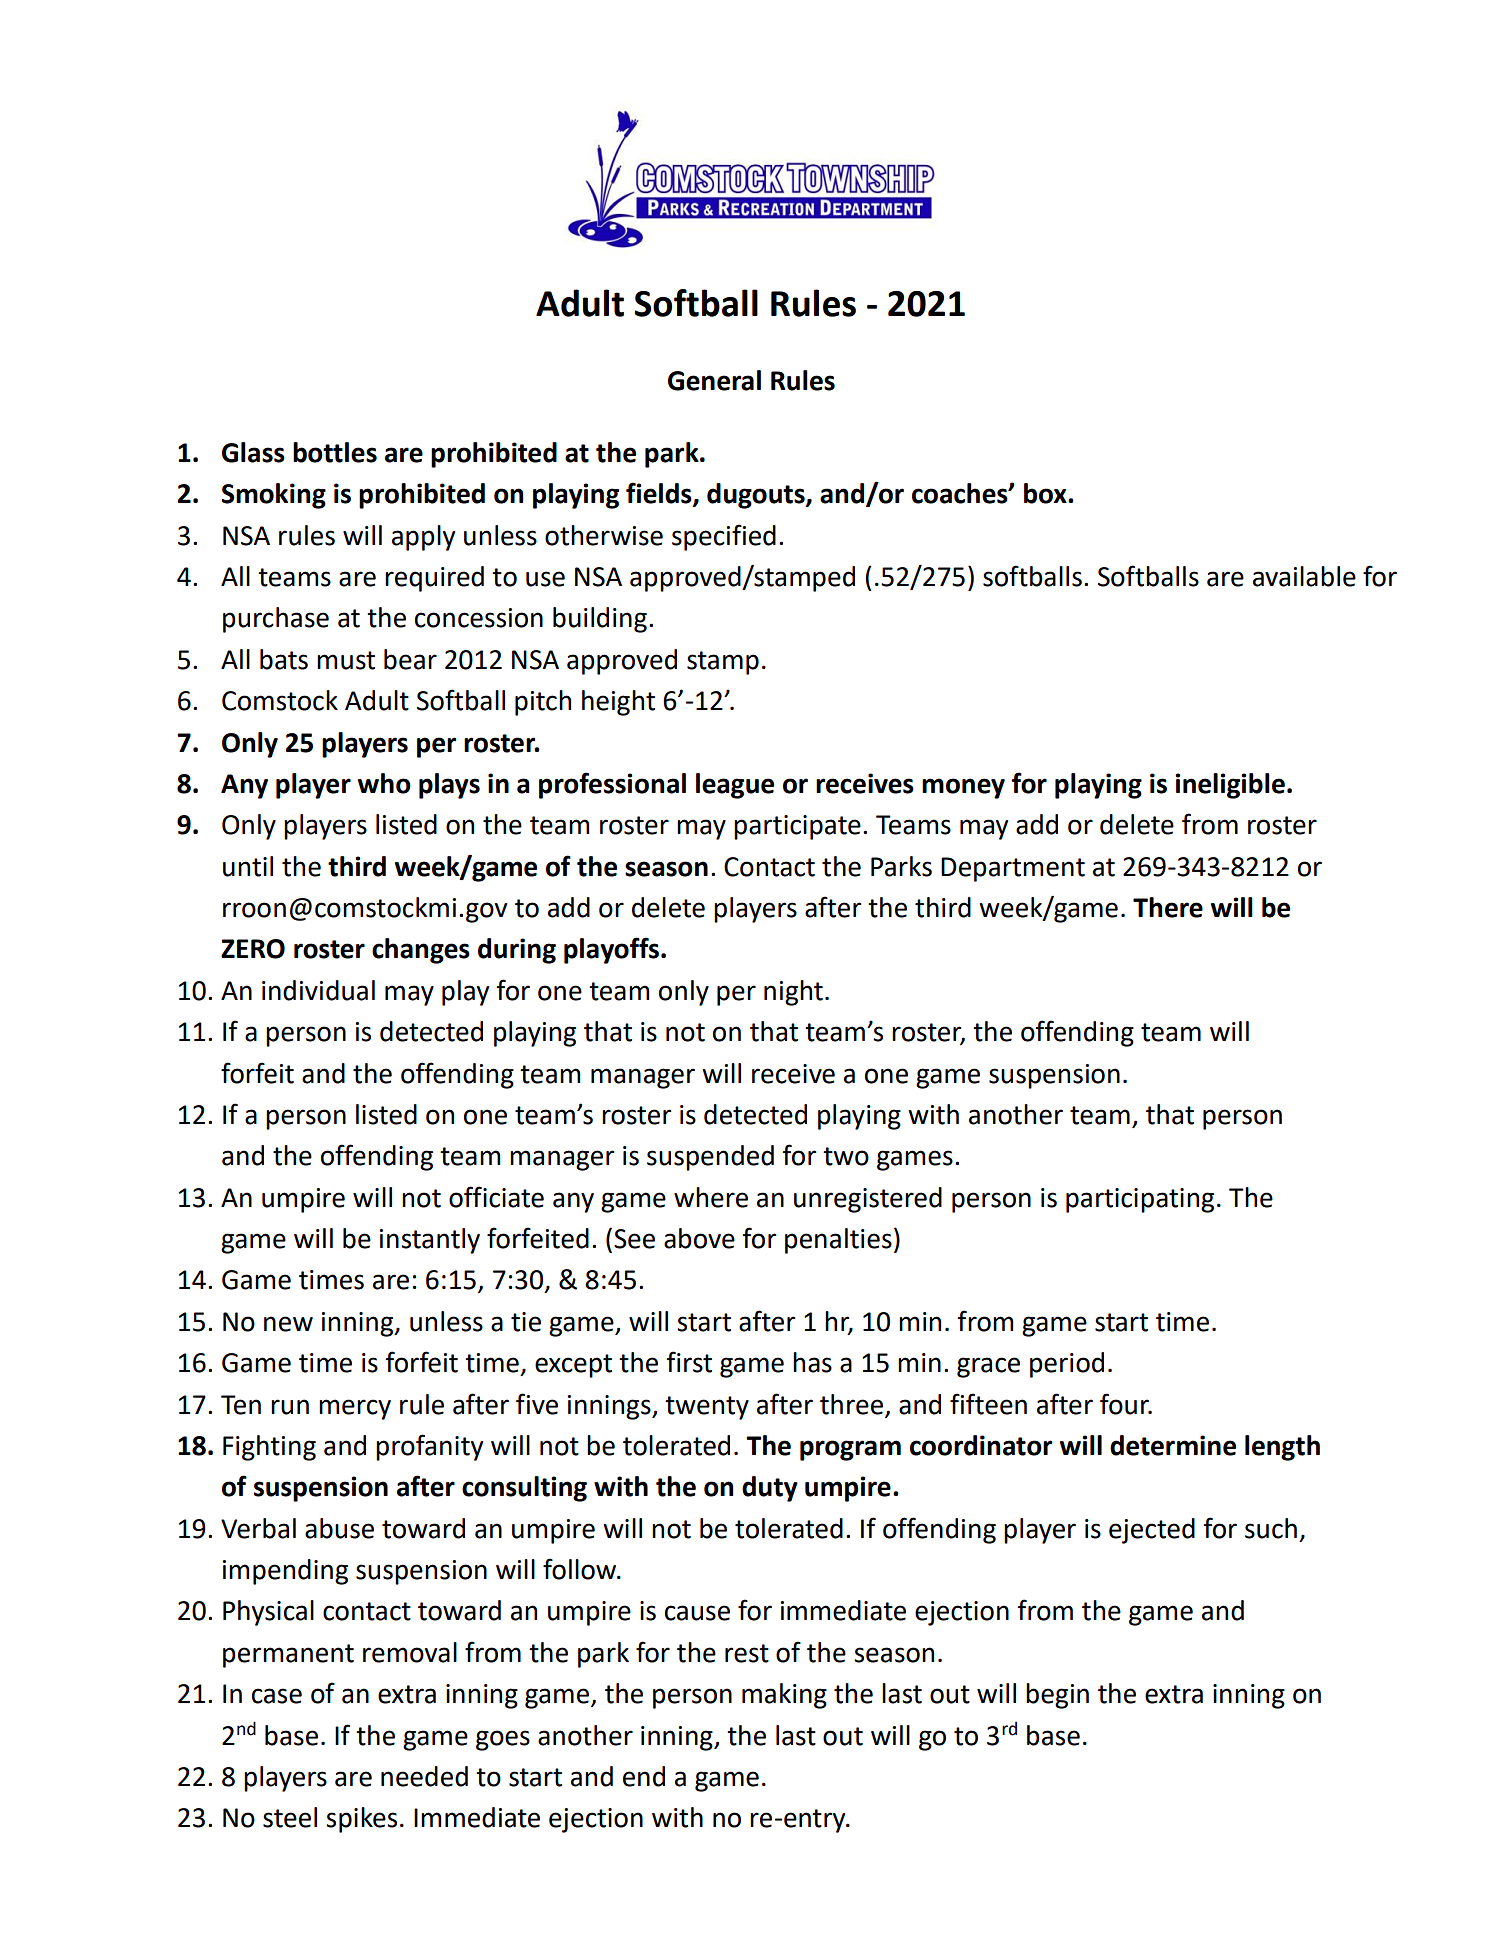 The height and width of the screenshot is (1945, 1503). What do you see at coordinates (770, 1489) in the screenshot?
I see `duty` at bounding box center [770, 1489].
